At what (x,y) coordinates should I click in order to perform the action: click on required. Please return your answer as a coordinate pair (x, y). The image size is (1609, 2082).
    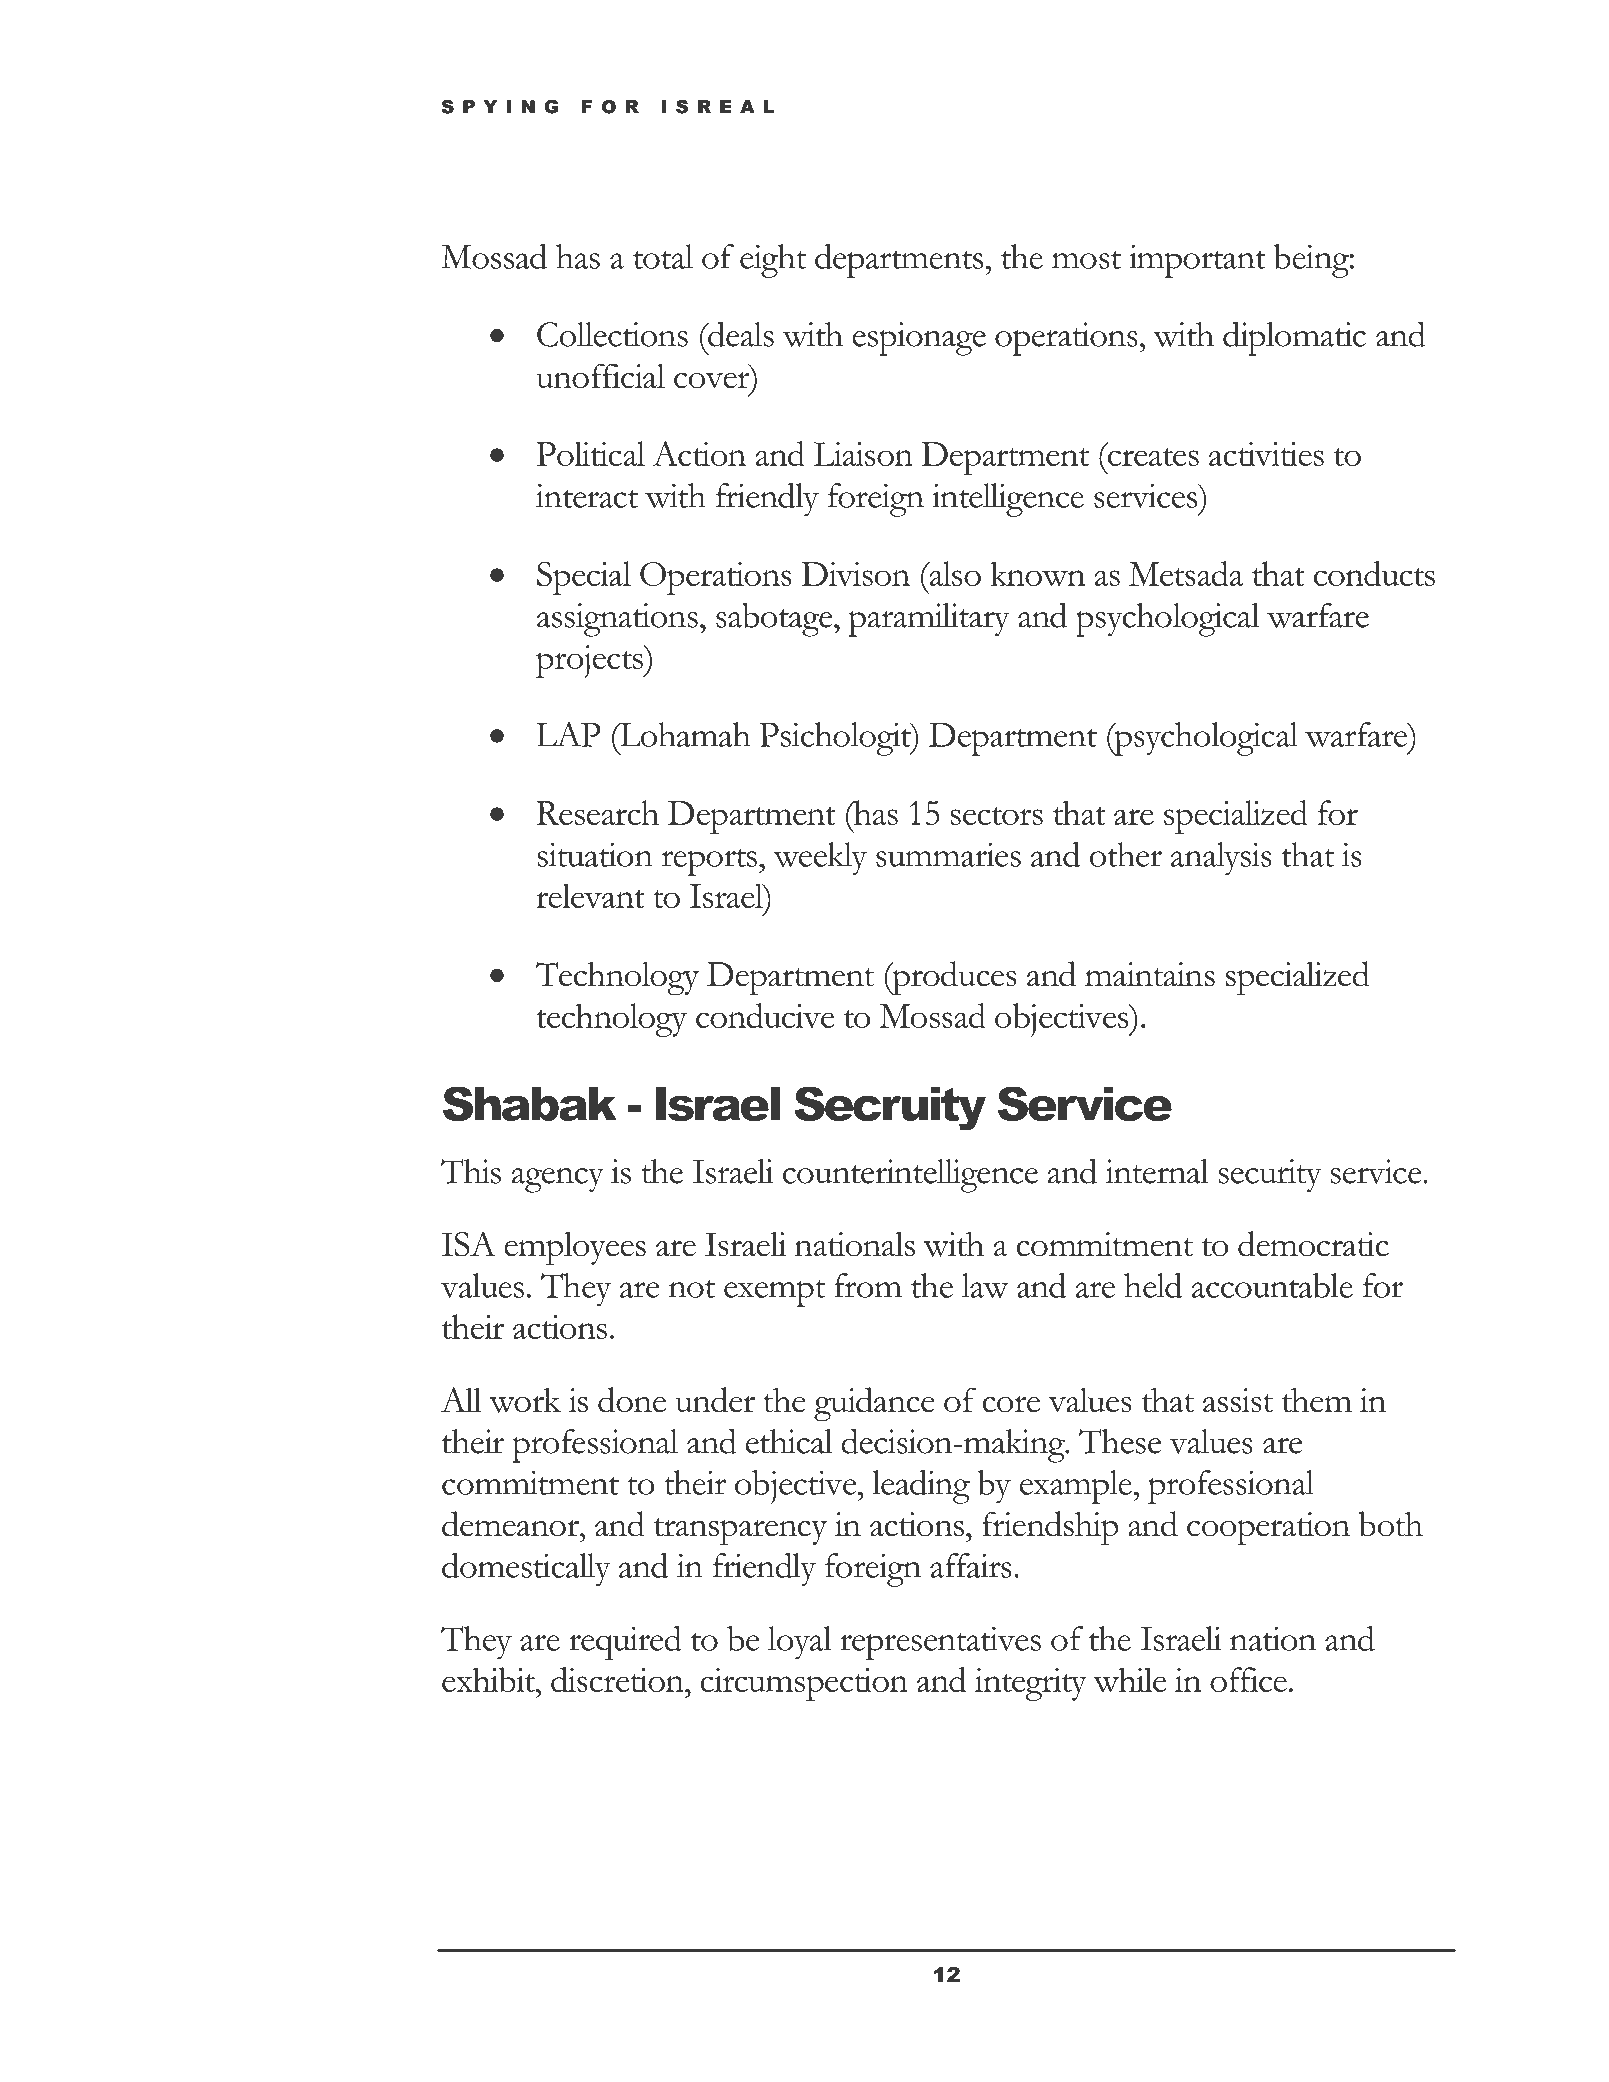
    Looking at the image, I should click on (625, 1643).
